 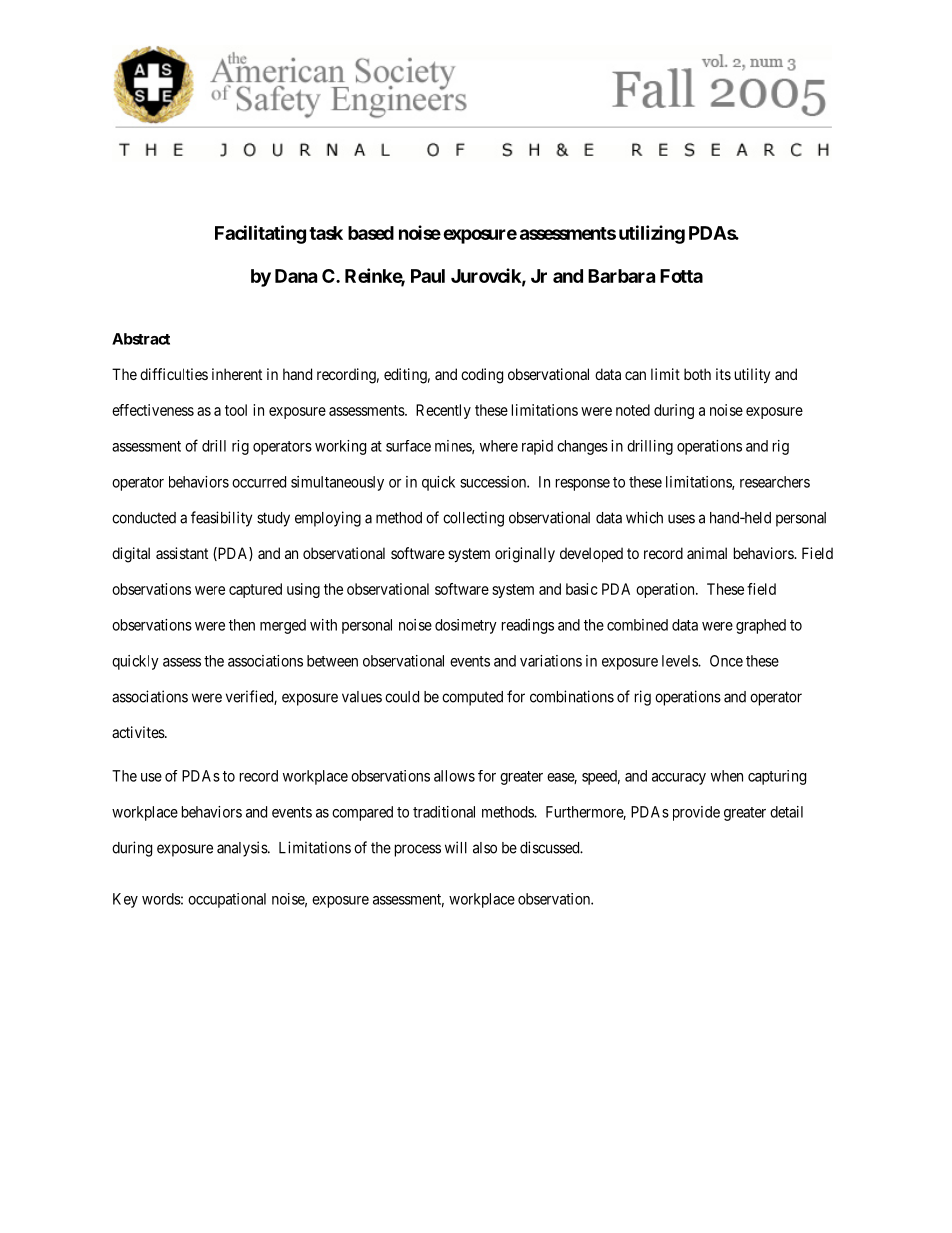 What do you see at coordinates (707, 553) in the document?
I see `animal` at bounding box center [707, 553].
